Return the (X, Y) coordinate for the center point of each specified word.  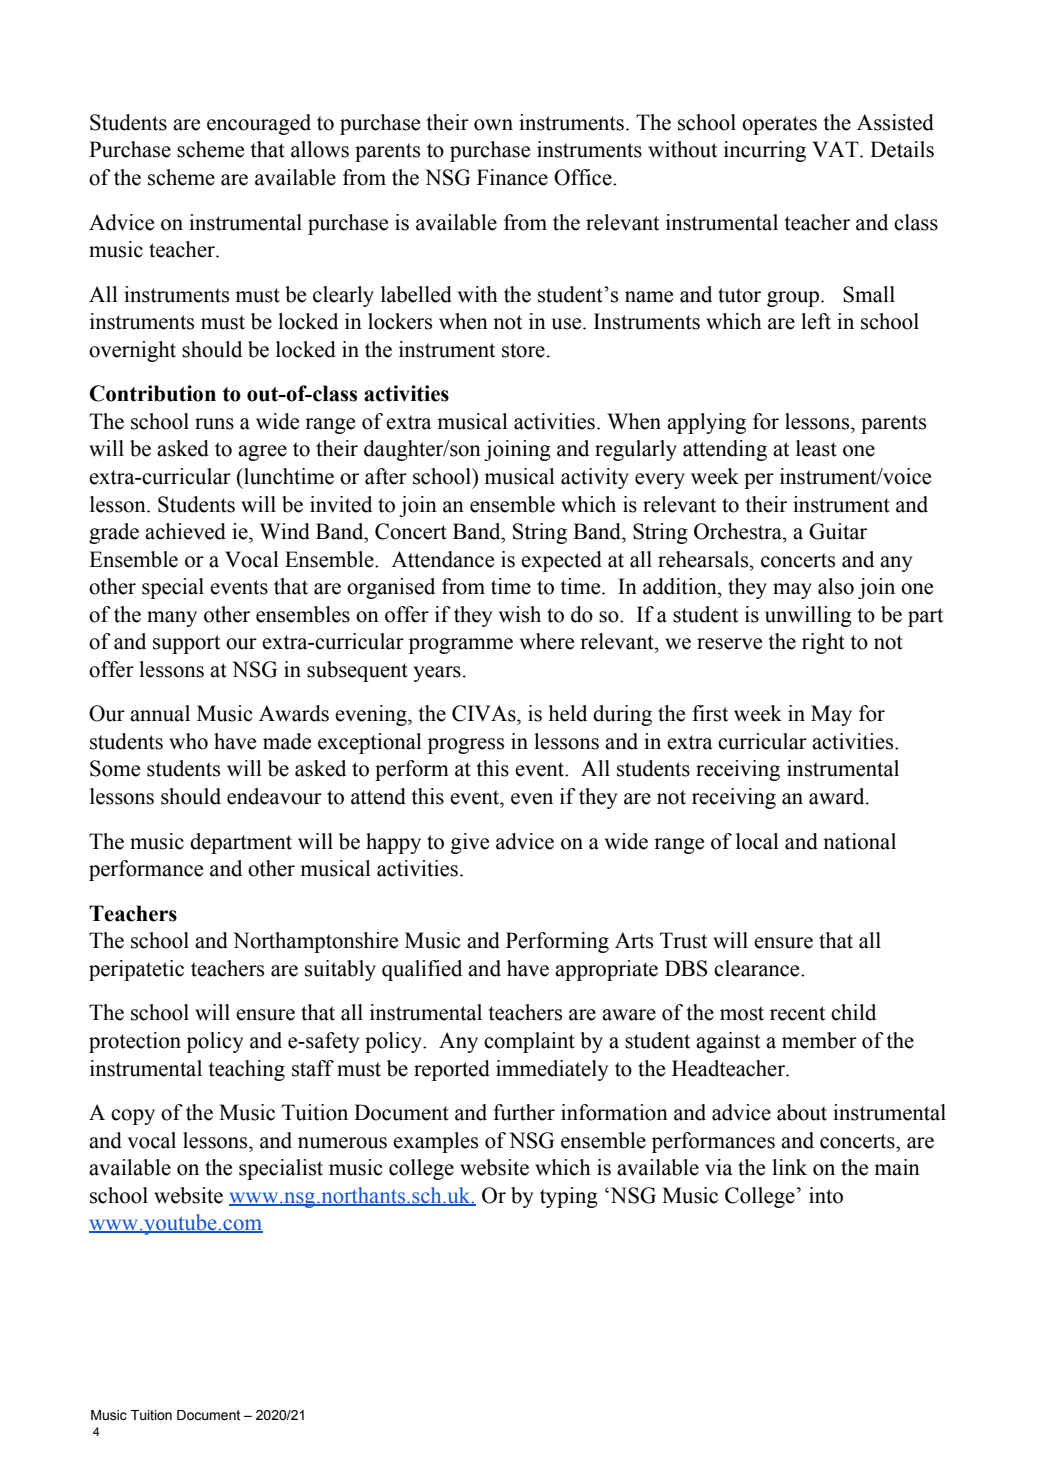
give (470, 843)
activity (595, 478)
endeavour (274, 796)
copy (133, 1117)
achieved (185, 531)
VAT (836, 149)
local (757, 841)
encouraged (259, 124)
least (816, 448)
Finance (512, 177)
